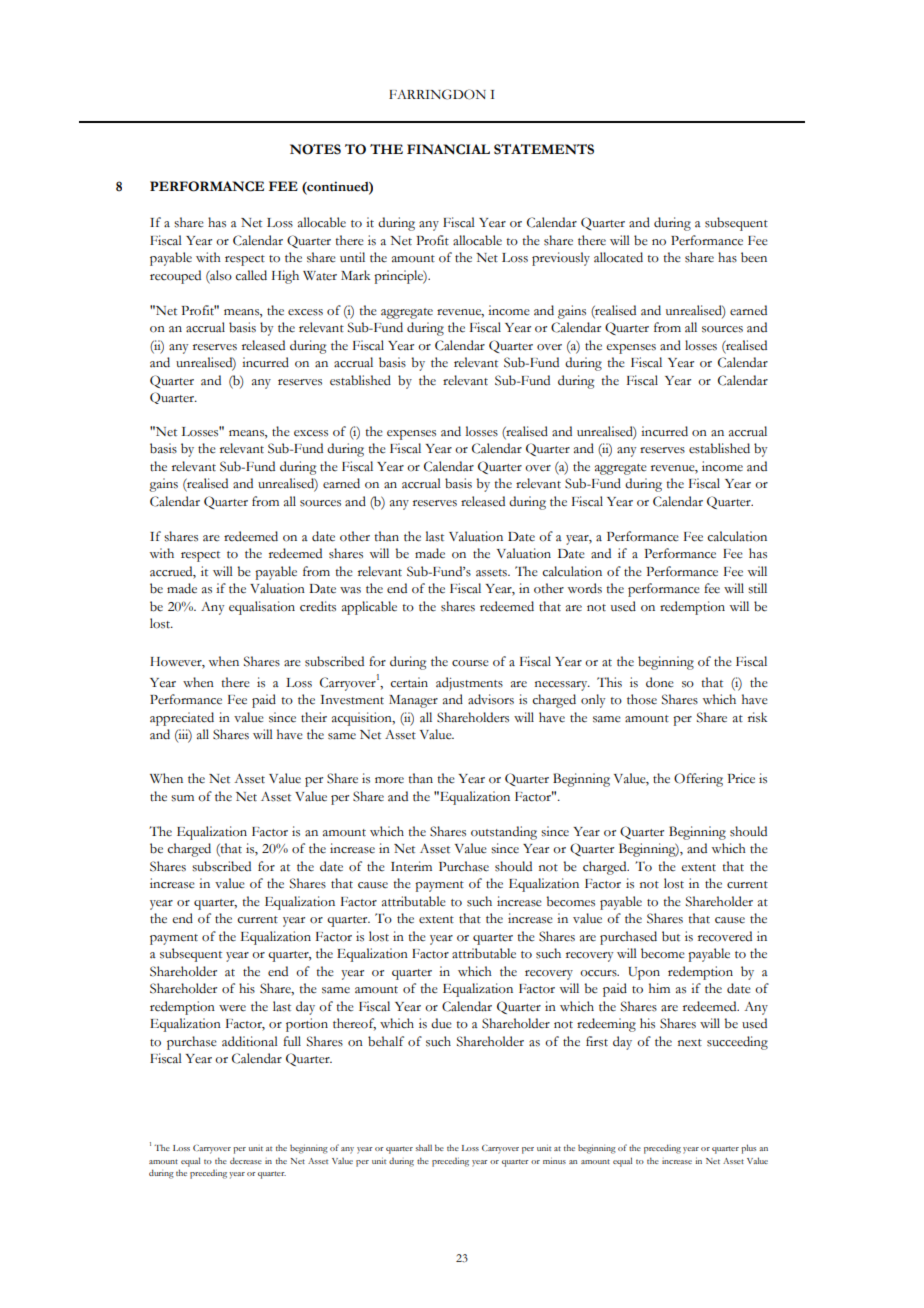 This document has height=1308, width=924. I want to click on done, so click(660, 682).
